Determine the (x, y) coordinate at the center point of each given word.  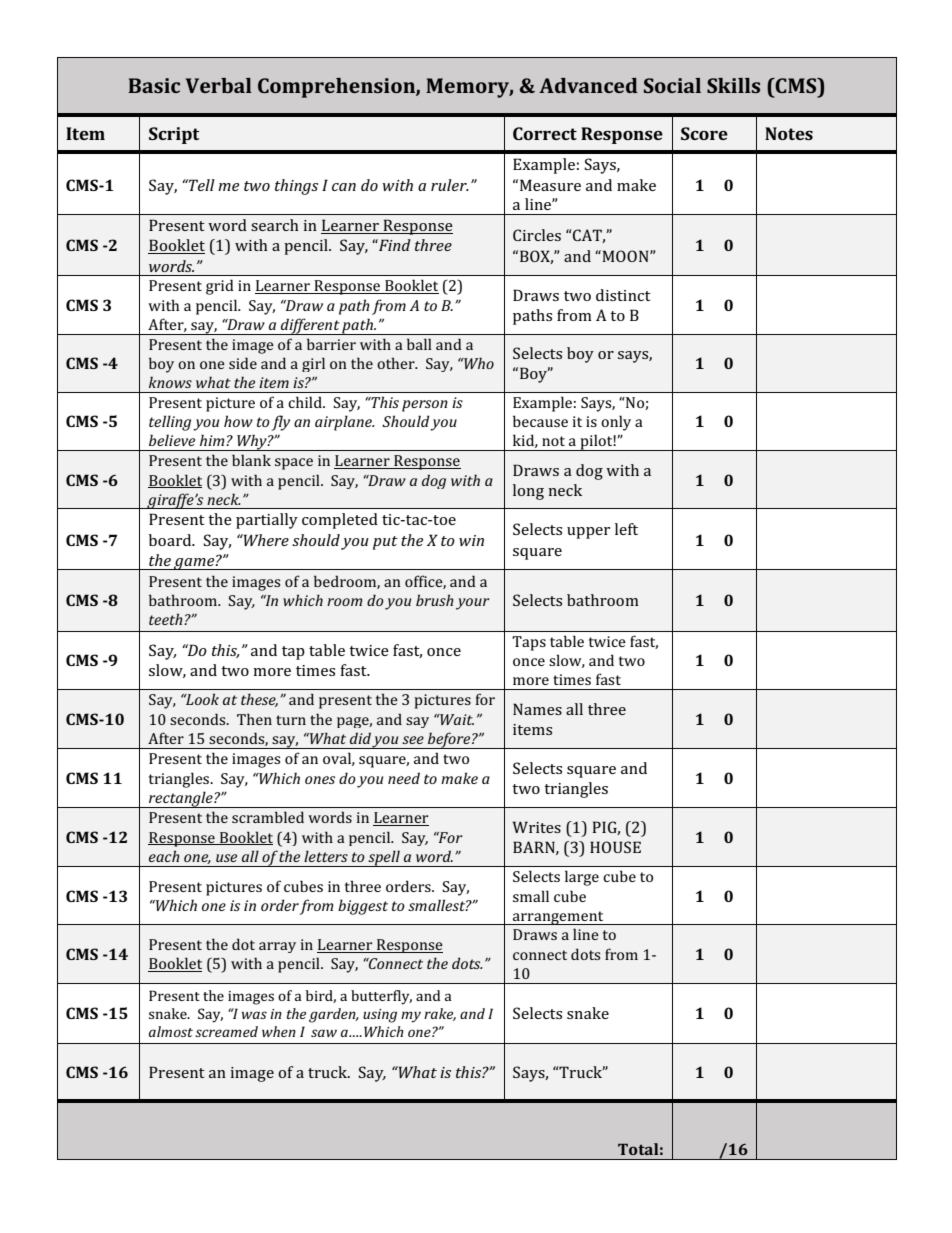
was (254, 1015)
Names (537, 709)
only (616, 423)
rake (440, 1014)
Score (704, 133)
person (425, 406)
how (238, 421)
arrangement (558, 918)
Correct (545, 133)
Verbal (219, 85)
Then (254, 719)
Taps (529, 643)
